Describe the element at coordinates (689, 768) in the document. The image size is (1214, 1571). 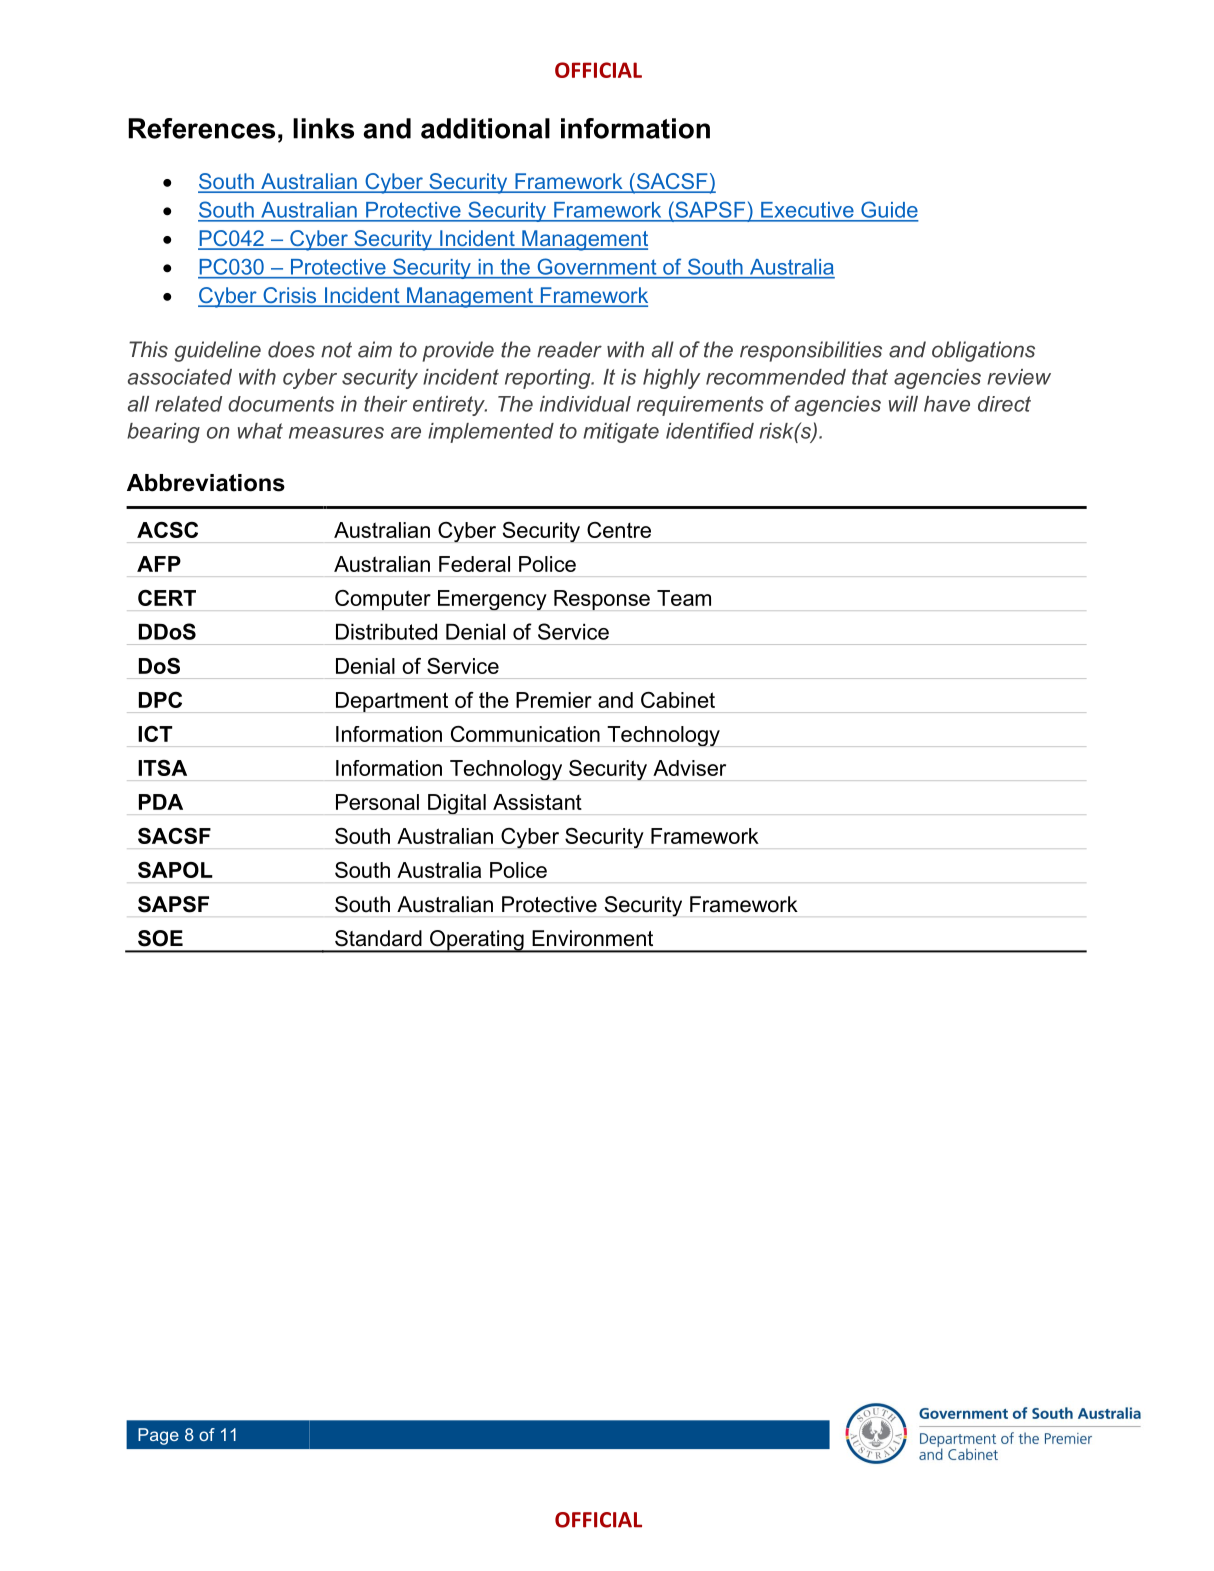
I see `Adviser` at that location.
